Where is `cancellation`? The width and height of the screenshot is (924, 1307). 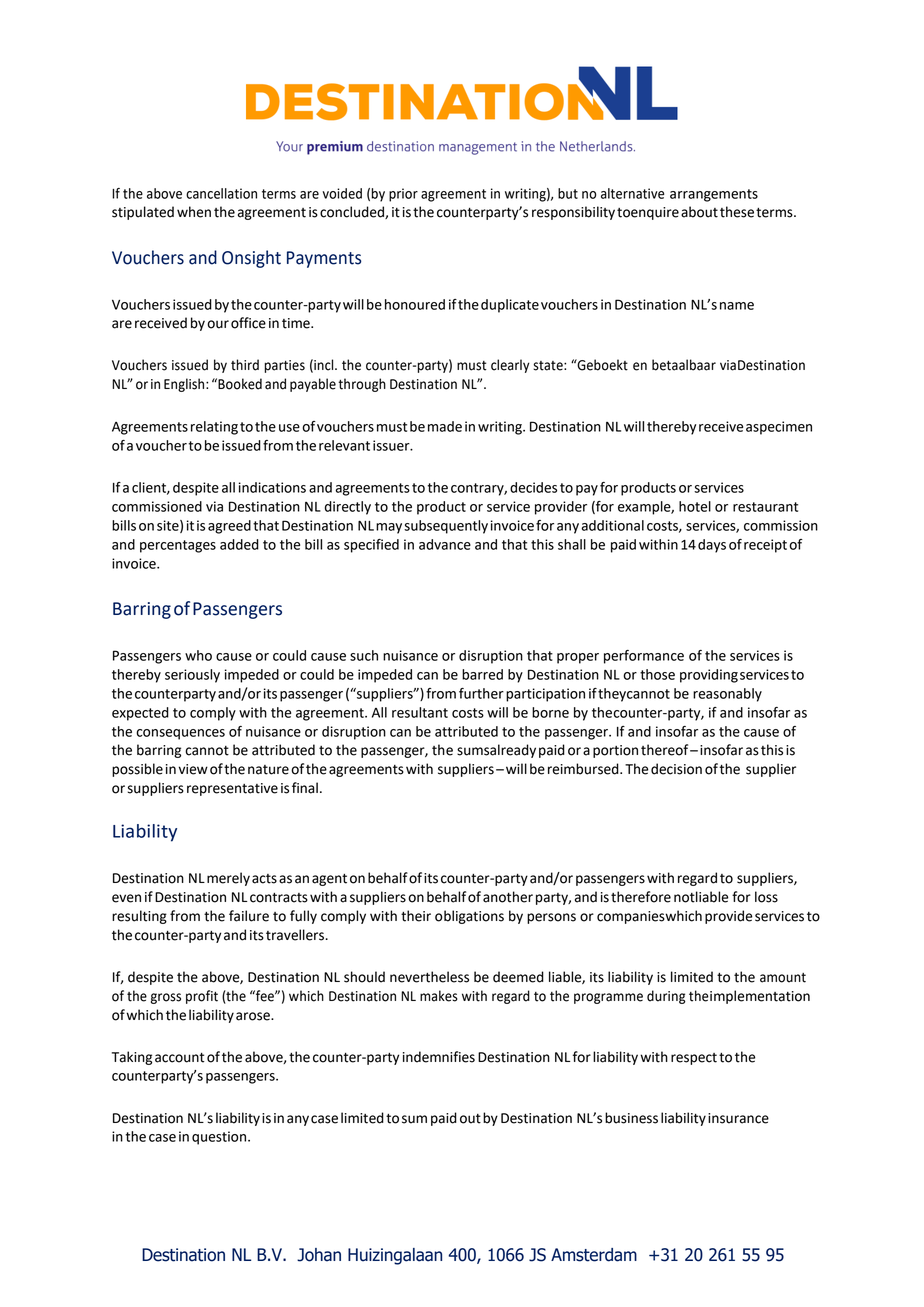
cancellation is located at coordinates (221, 193).
